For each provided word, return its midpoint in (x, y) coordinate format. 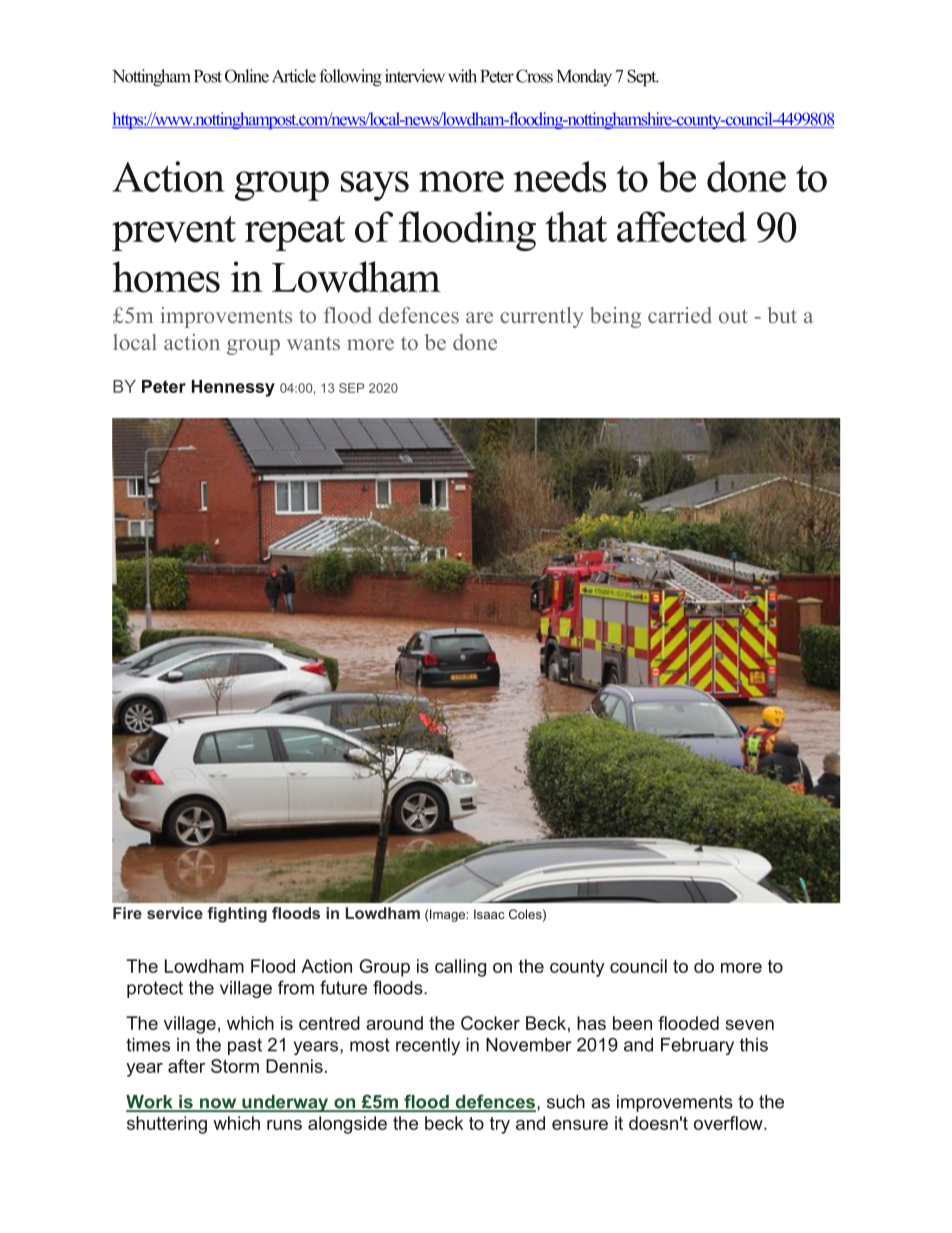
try (500, 1125)
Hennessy (233, 388)
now (218, 1104)
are (479, 317)
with (462, 76)
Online (247, 76)
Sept (643, 78)
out (733, 316)
